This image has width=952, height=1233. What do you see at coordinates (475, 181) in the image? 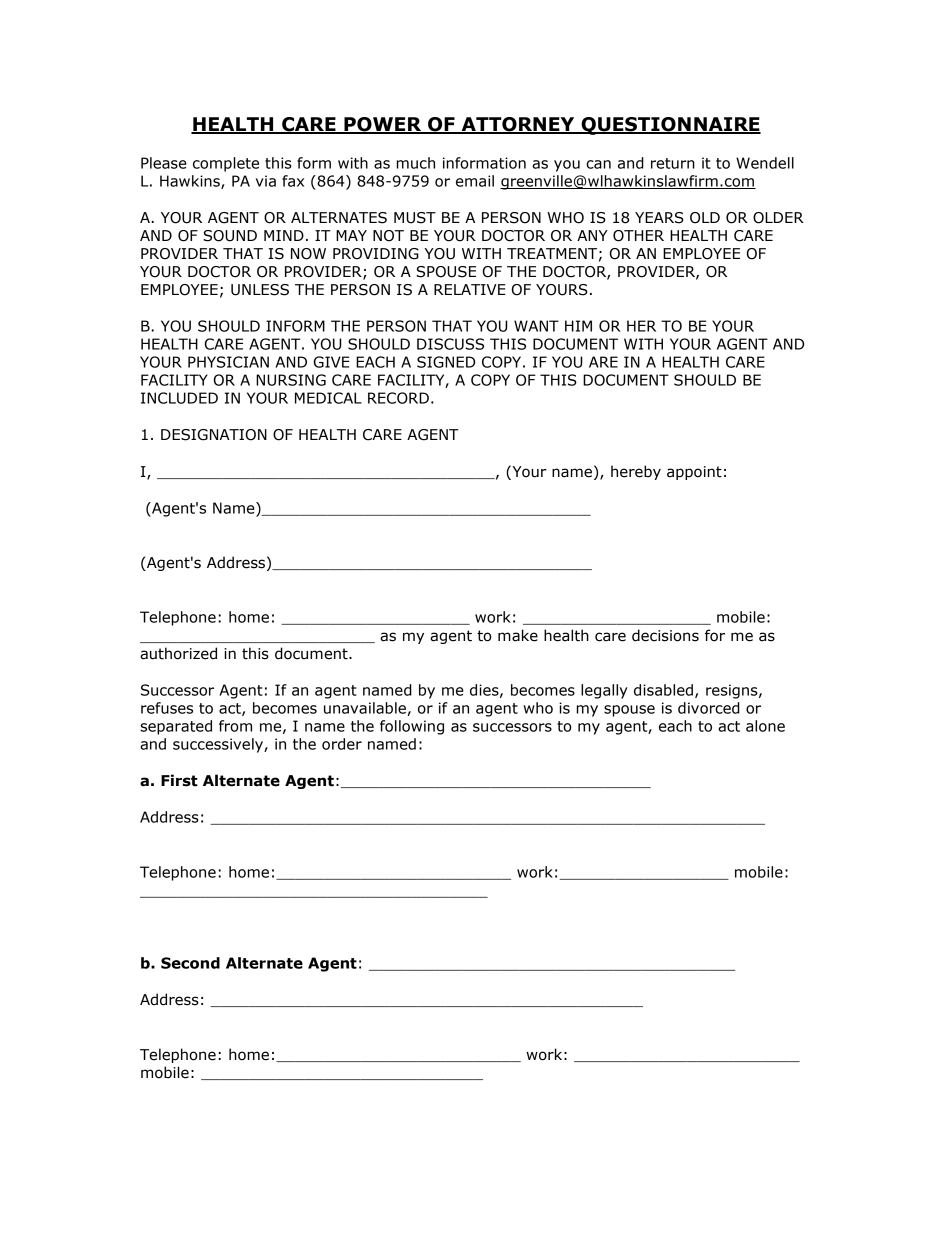
I see `email` at bounding box center [475, 181].
